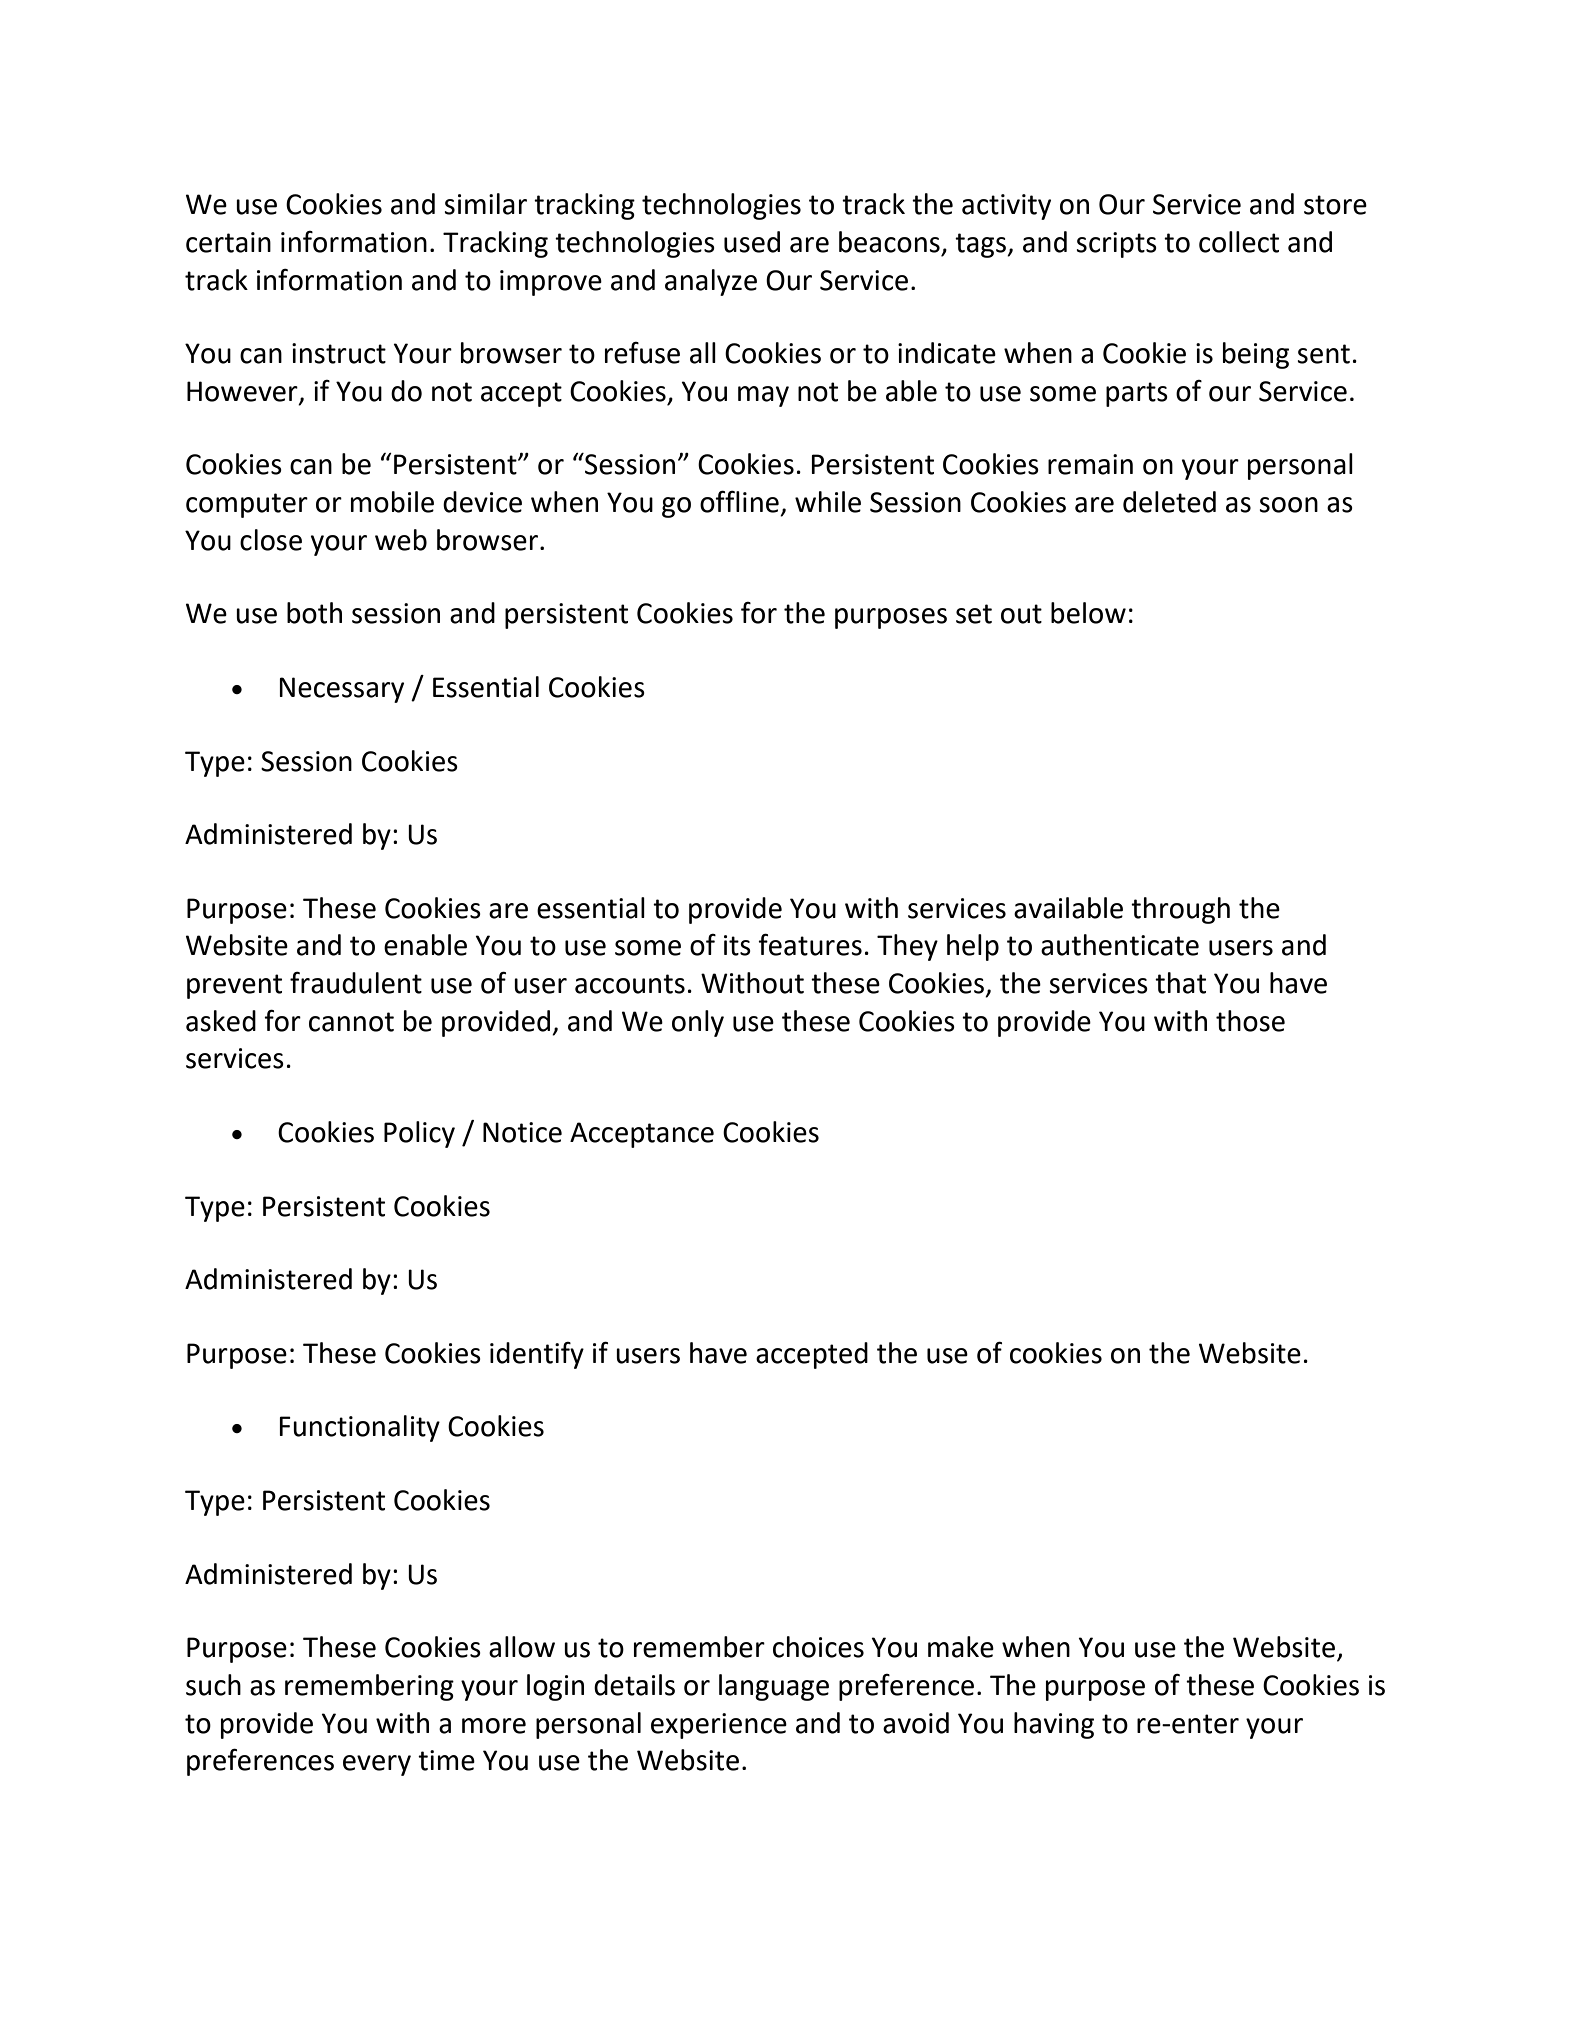 This page has height=2035, width=1573. What do you see at coordinates (228, 242) in the page?
I see `certain` at bounding box center [228, 242].
